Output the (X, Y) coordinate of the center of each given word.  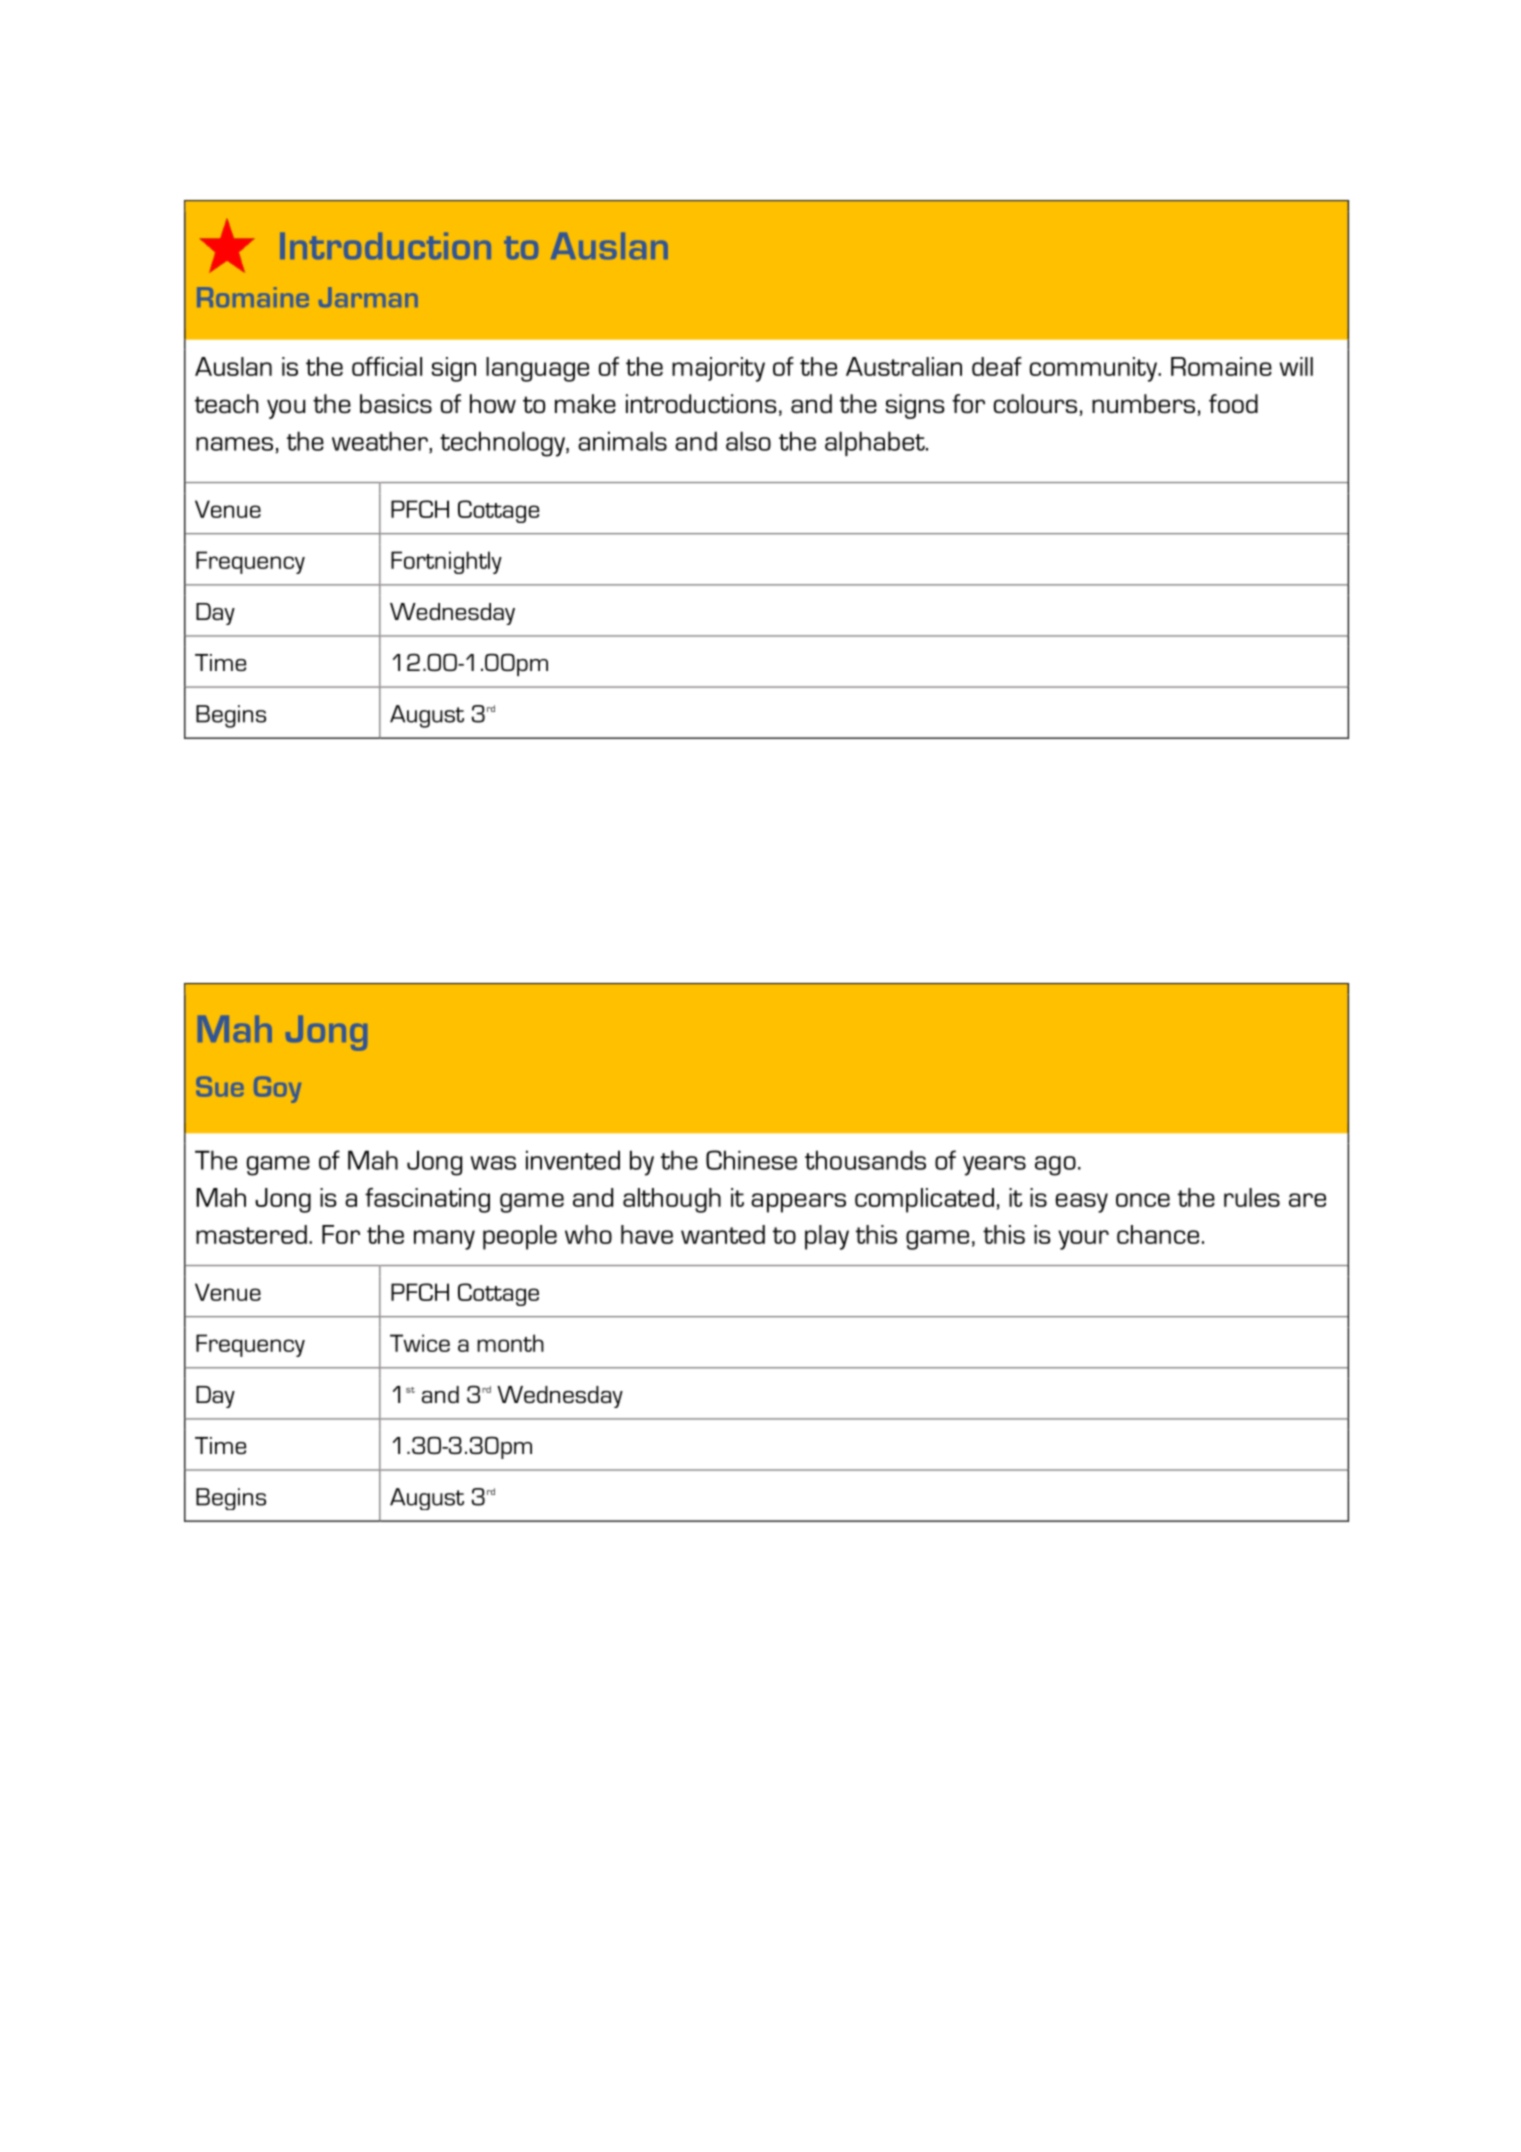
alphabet (876, 443)
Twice (420, 1343)
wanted (723, 1234)
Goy (277, 1090)
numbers (1143, 403)
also (748, 441)
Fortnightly (446, 562)
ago (1055, 1166)
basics (396, 403)
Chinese (751, 1160)
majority (718, 369)
